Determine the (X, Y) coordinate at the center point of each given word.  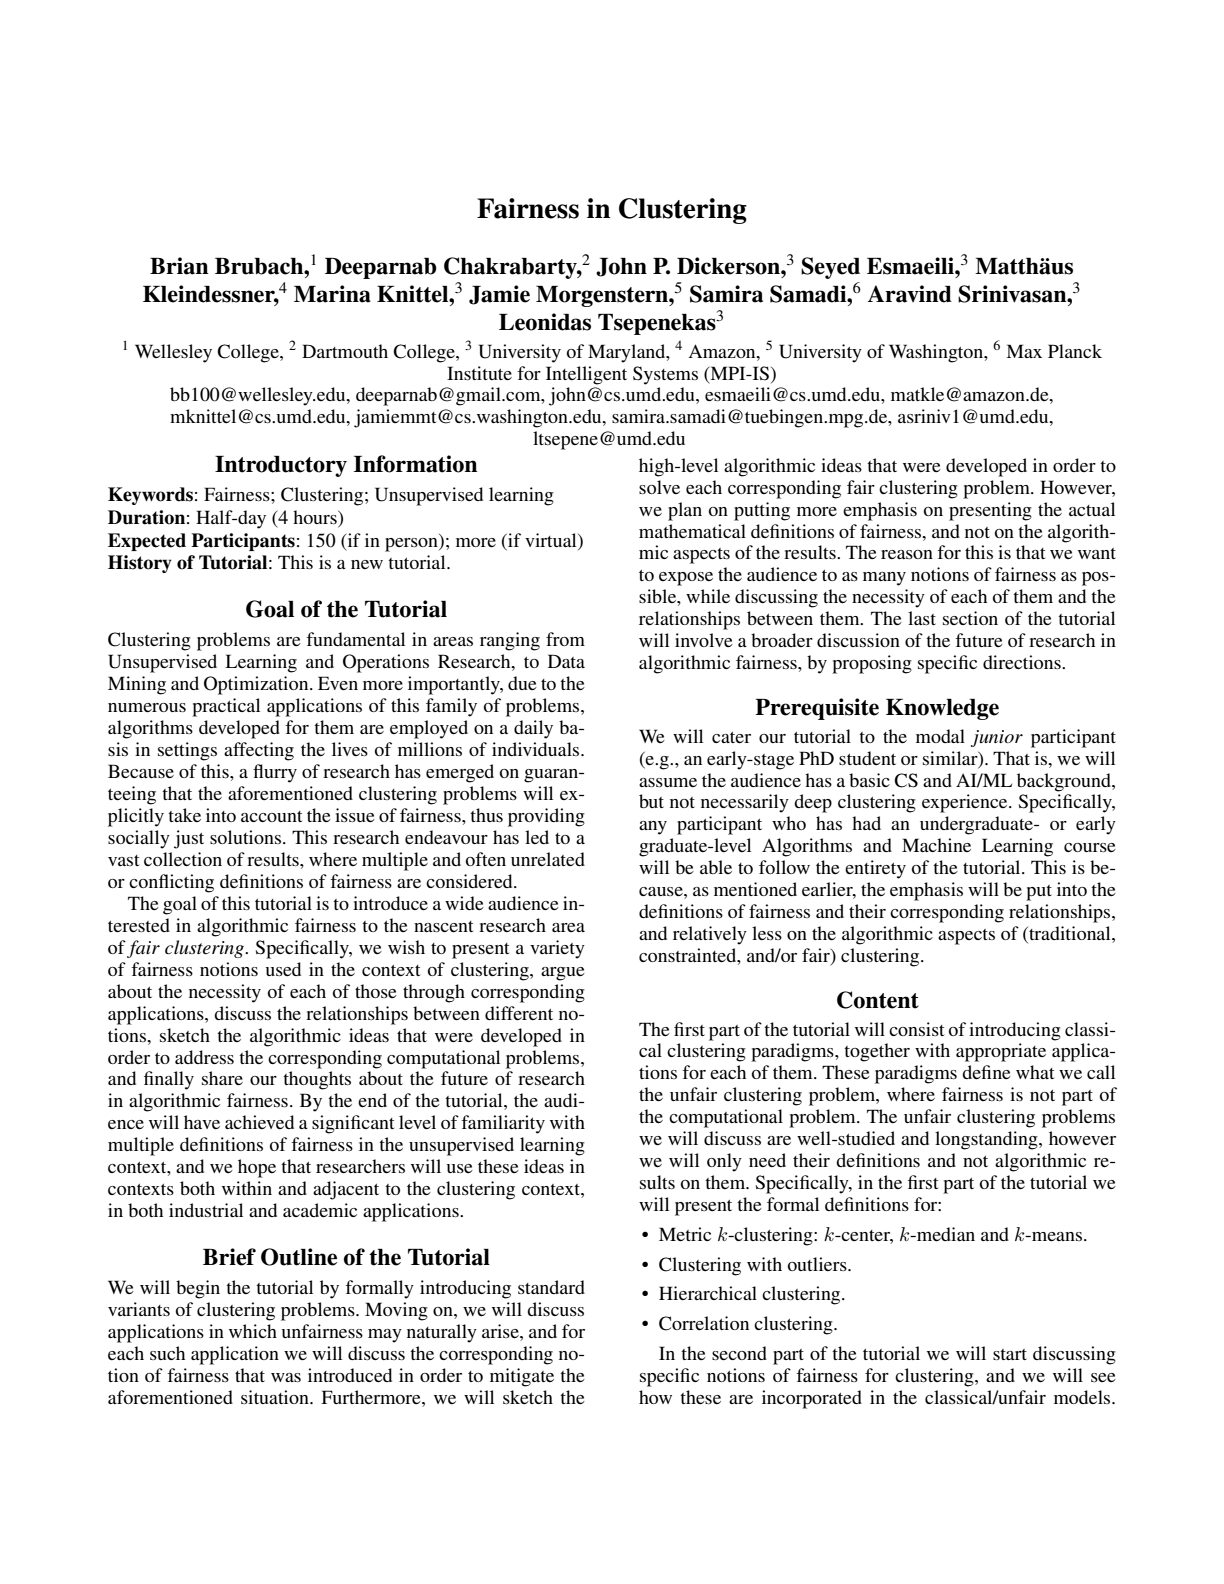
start (1010, 1354)
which (253, 1331)
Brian (179, 266)
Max (1024, 351)
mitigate (522, 1377)
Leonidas (545, 322)
